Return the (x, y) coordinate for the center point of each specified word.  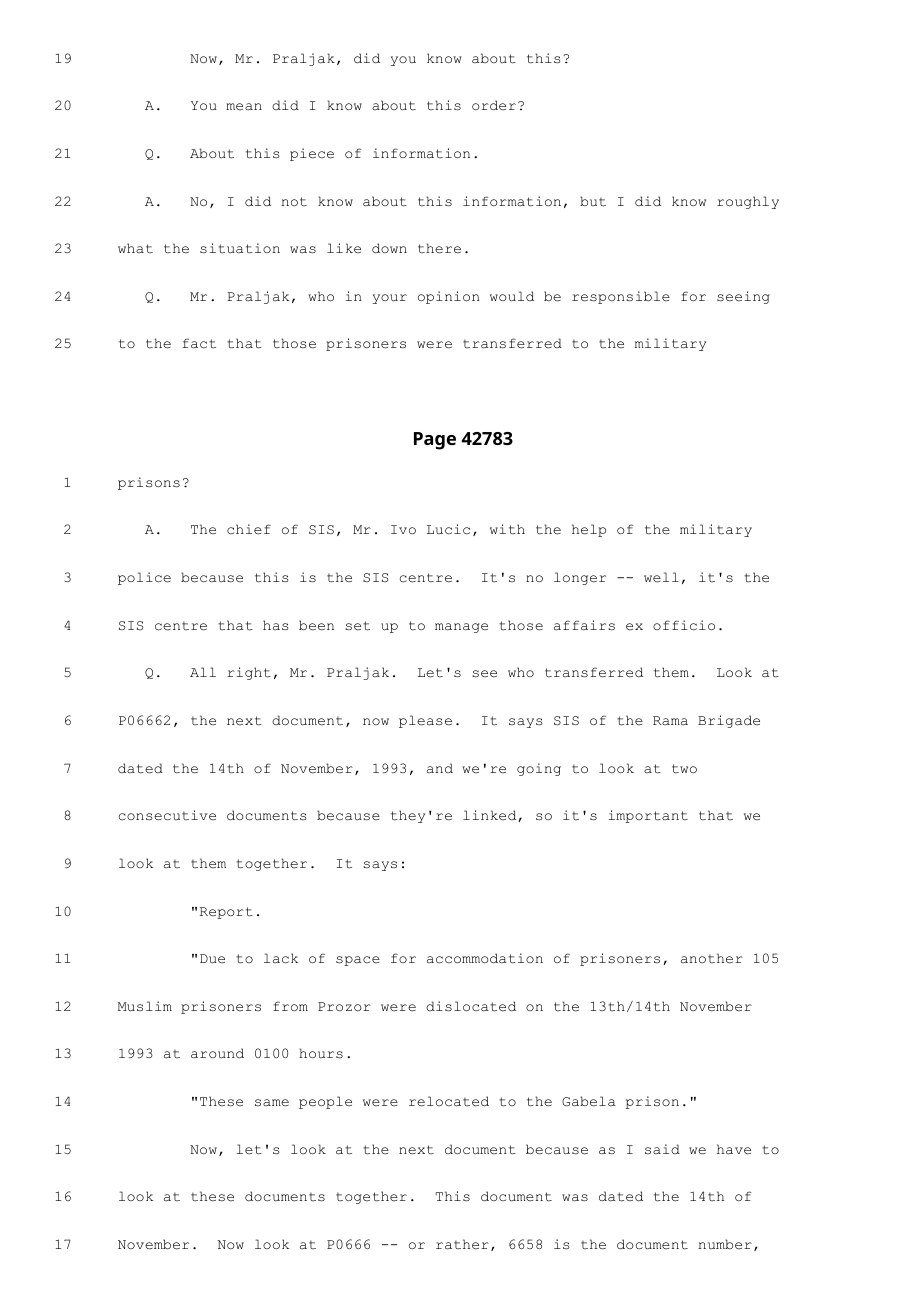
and (440, 768)
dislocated (471, 1006)
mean (244, 107)
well (661, 577)
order (494, 105)
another (712, 958)
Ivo (403, 529)
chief (249, 529)
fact (199, 343)
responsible (621, 297)
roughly (748, 202)
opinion (449, 297)
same (272, 1103)
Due (212, 959)
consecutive (167, 815)
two (684, 769)
